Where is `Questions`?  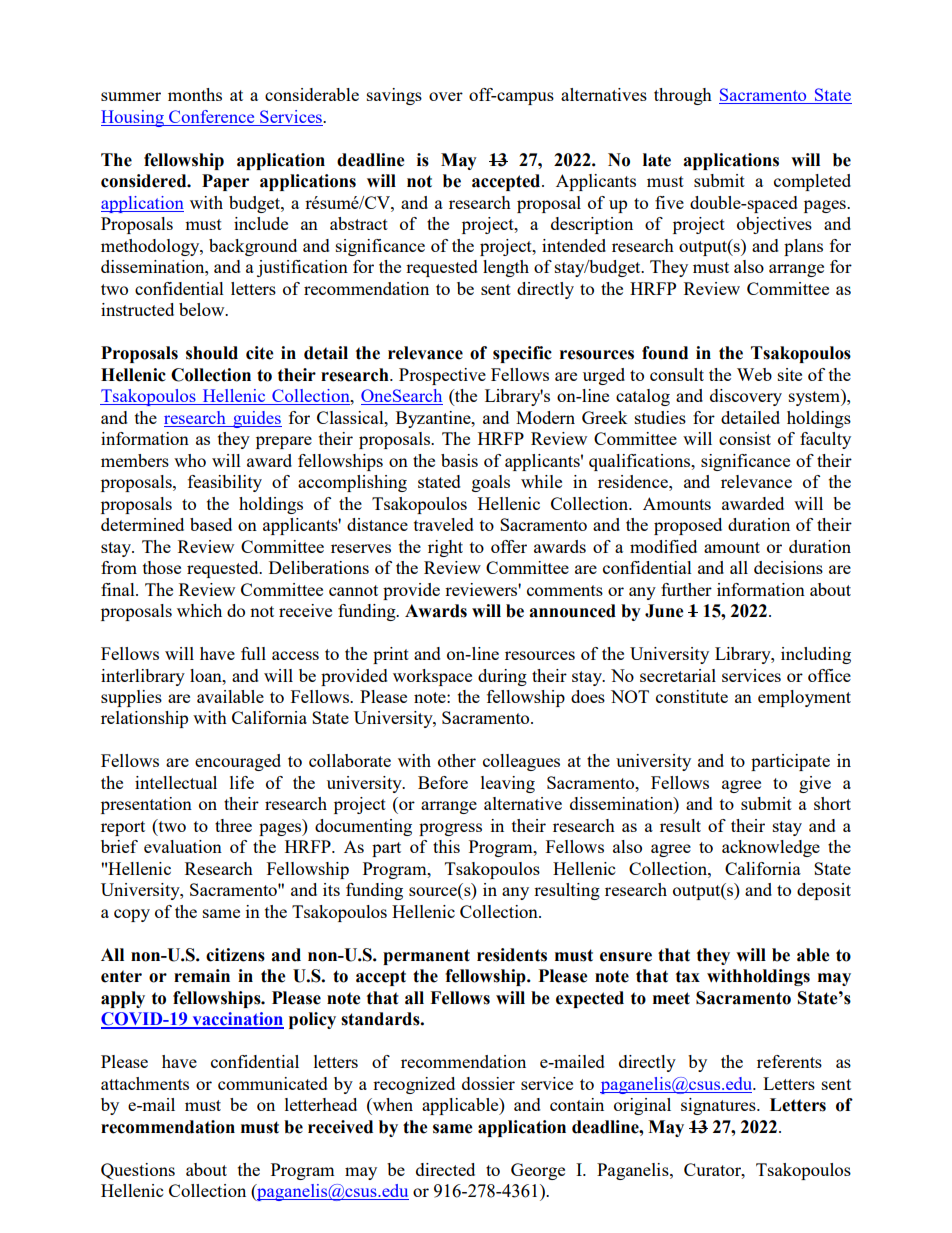 Questions is located at coordinates (138, 1171).
